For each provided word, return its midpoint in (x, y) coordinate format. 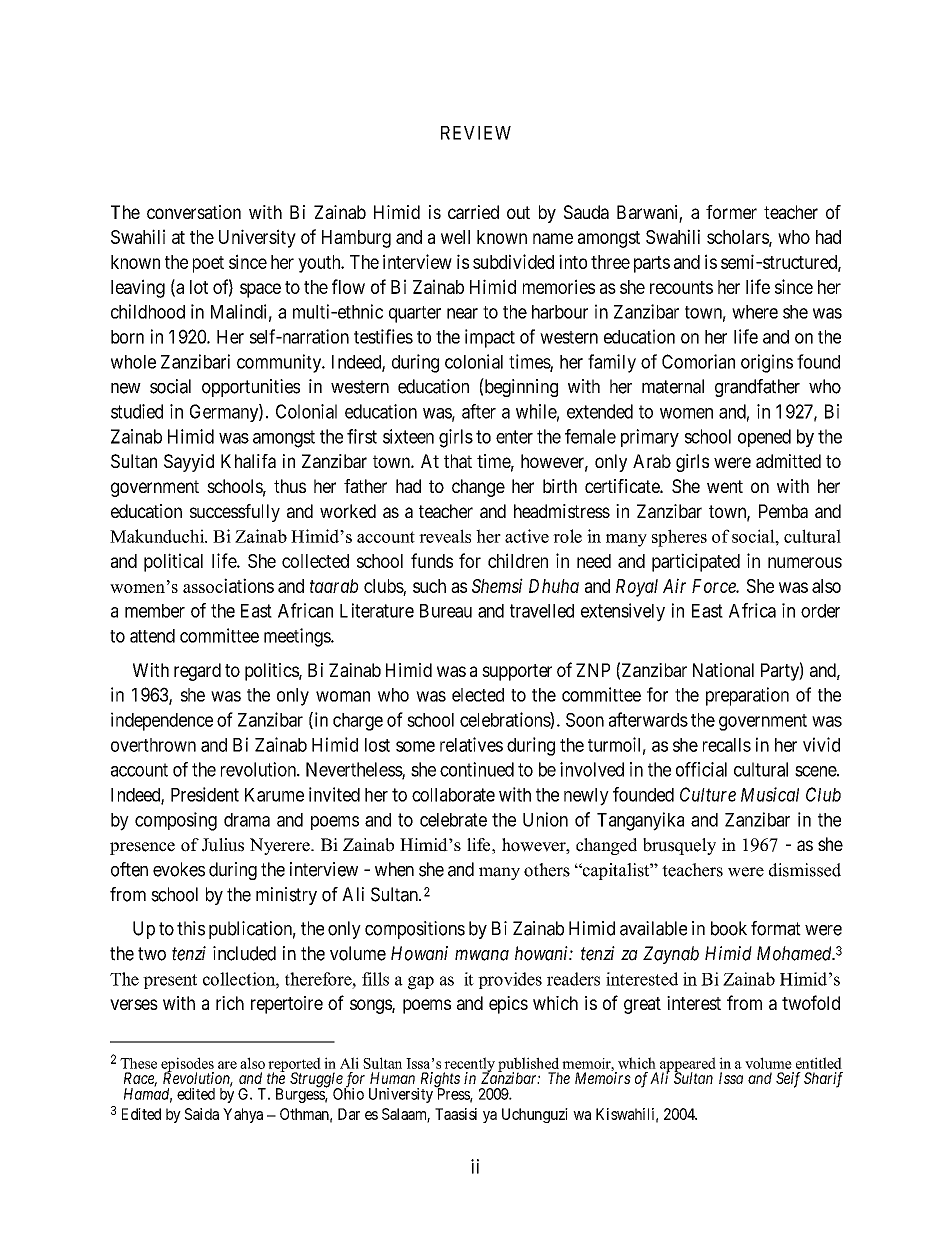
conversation (194, 212)
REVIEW (476, 133)
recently (469, 1065)
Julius (223, 845)
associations (228, 585)
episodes (187, 1065)
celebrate (453, 820)
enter (514, 437)
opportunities (251, 388)
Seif (788, 1080)
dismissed (805, 870)
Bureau (446, 611)
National (723, 670)
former (731, 212)
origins (767, 363)
